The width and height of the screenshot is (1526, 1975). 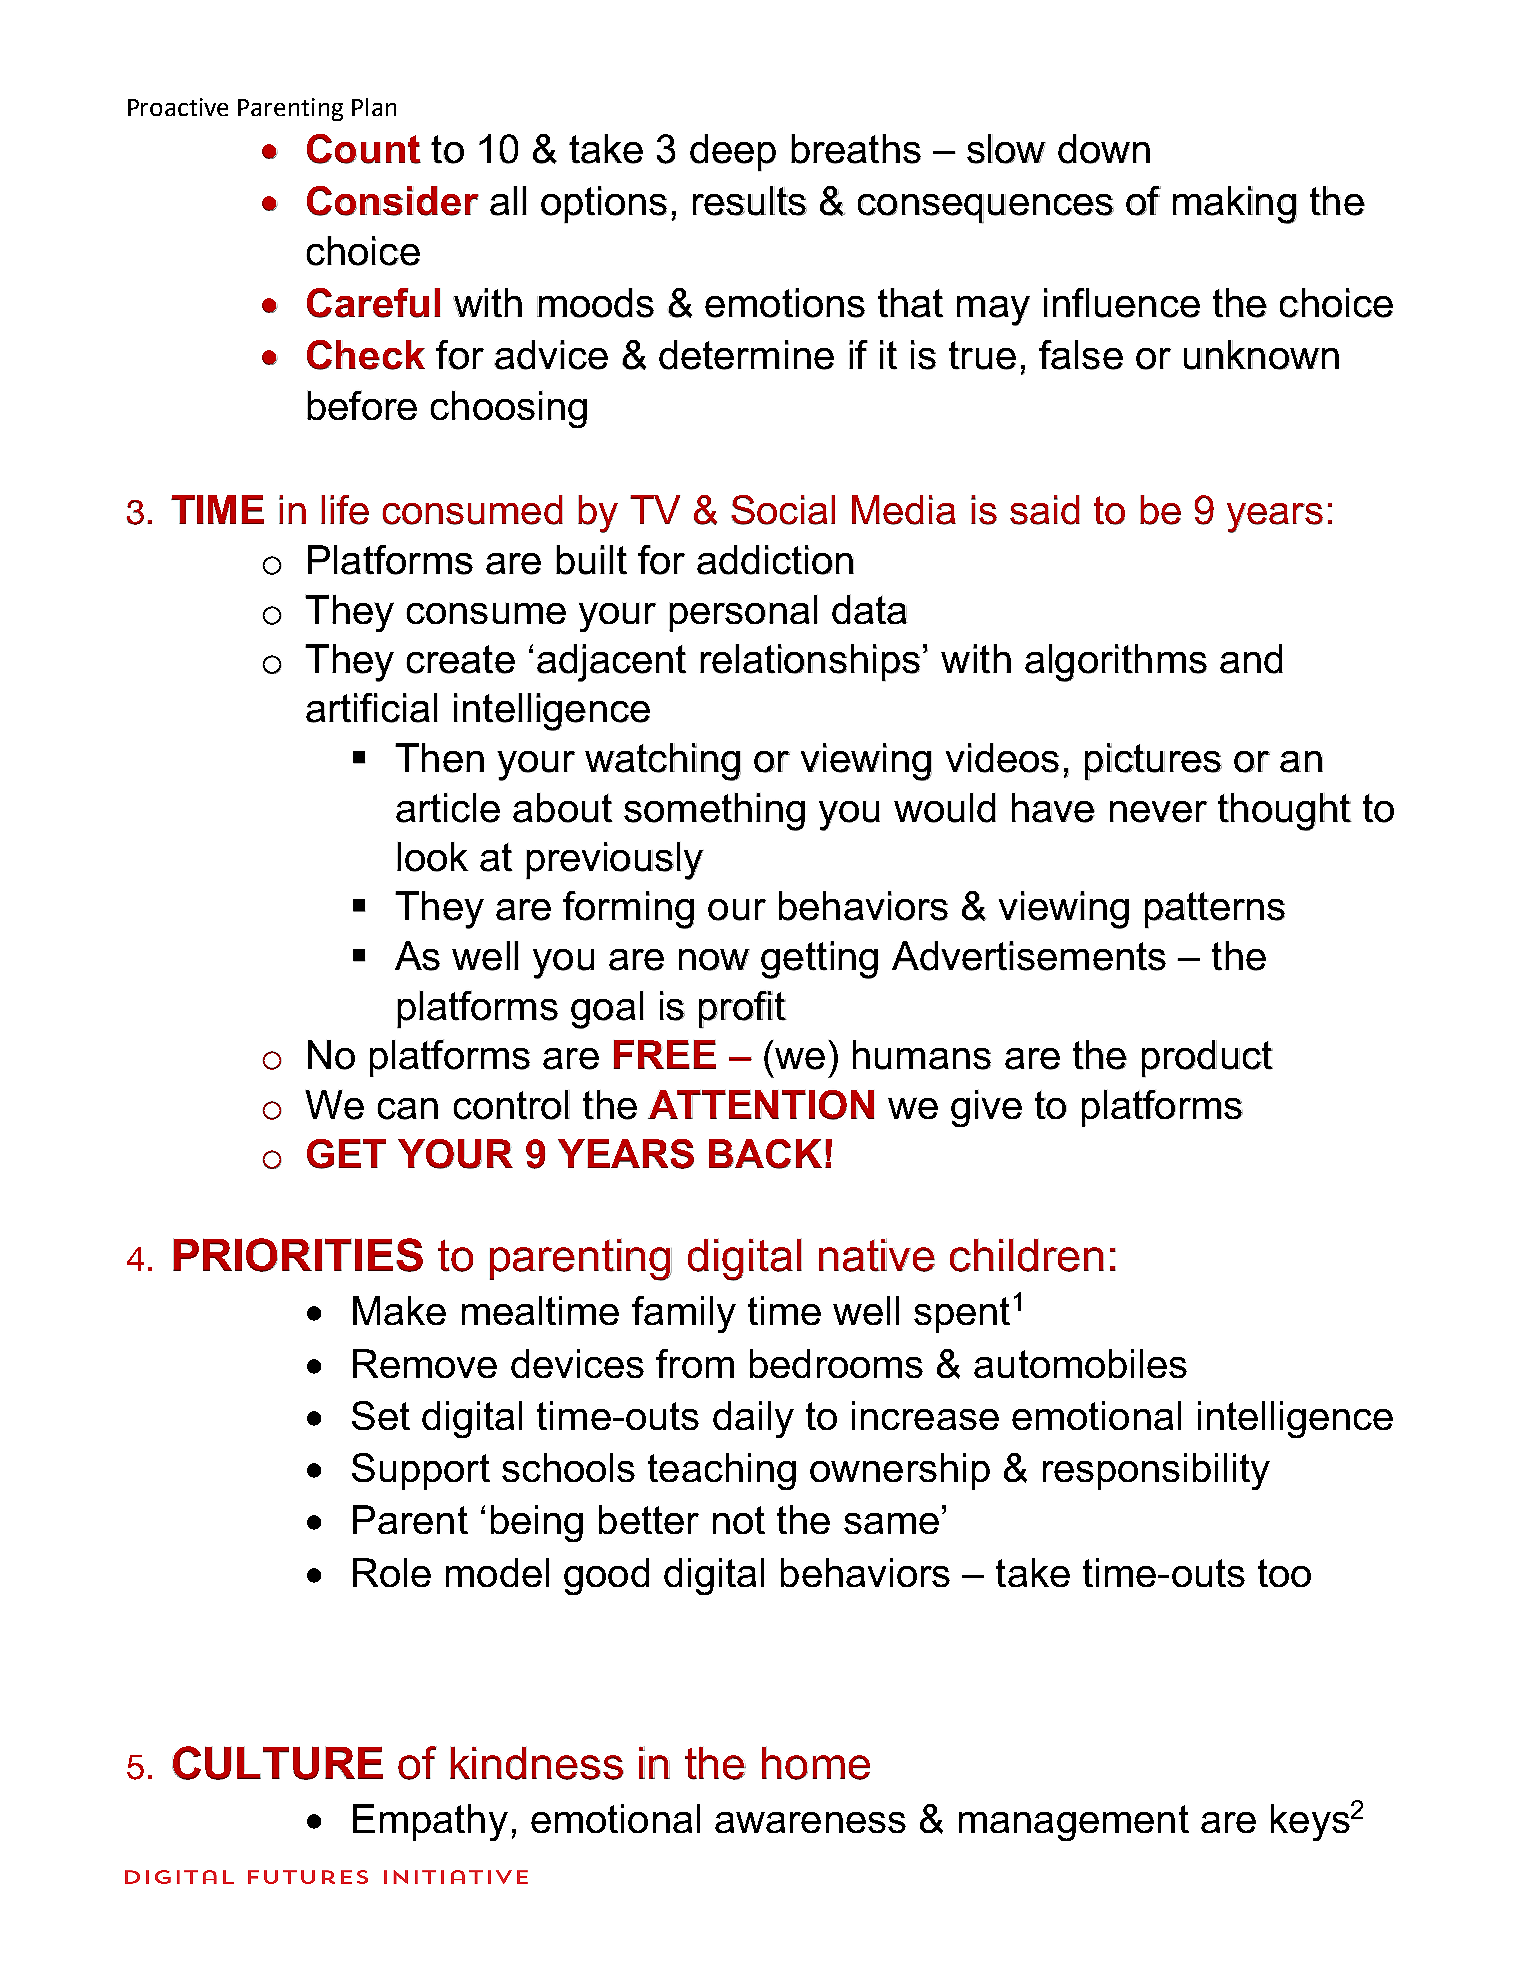 What do you see at coordinates (277, 1763) in the screenshot?
I see `CULTURE` at bounding box center [277, 1763].
